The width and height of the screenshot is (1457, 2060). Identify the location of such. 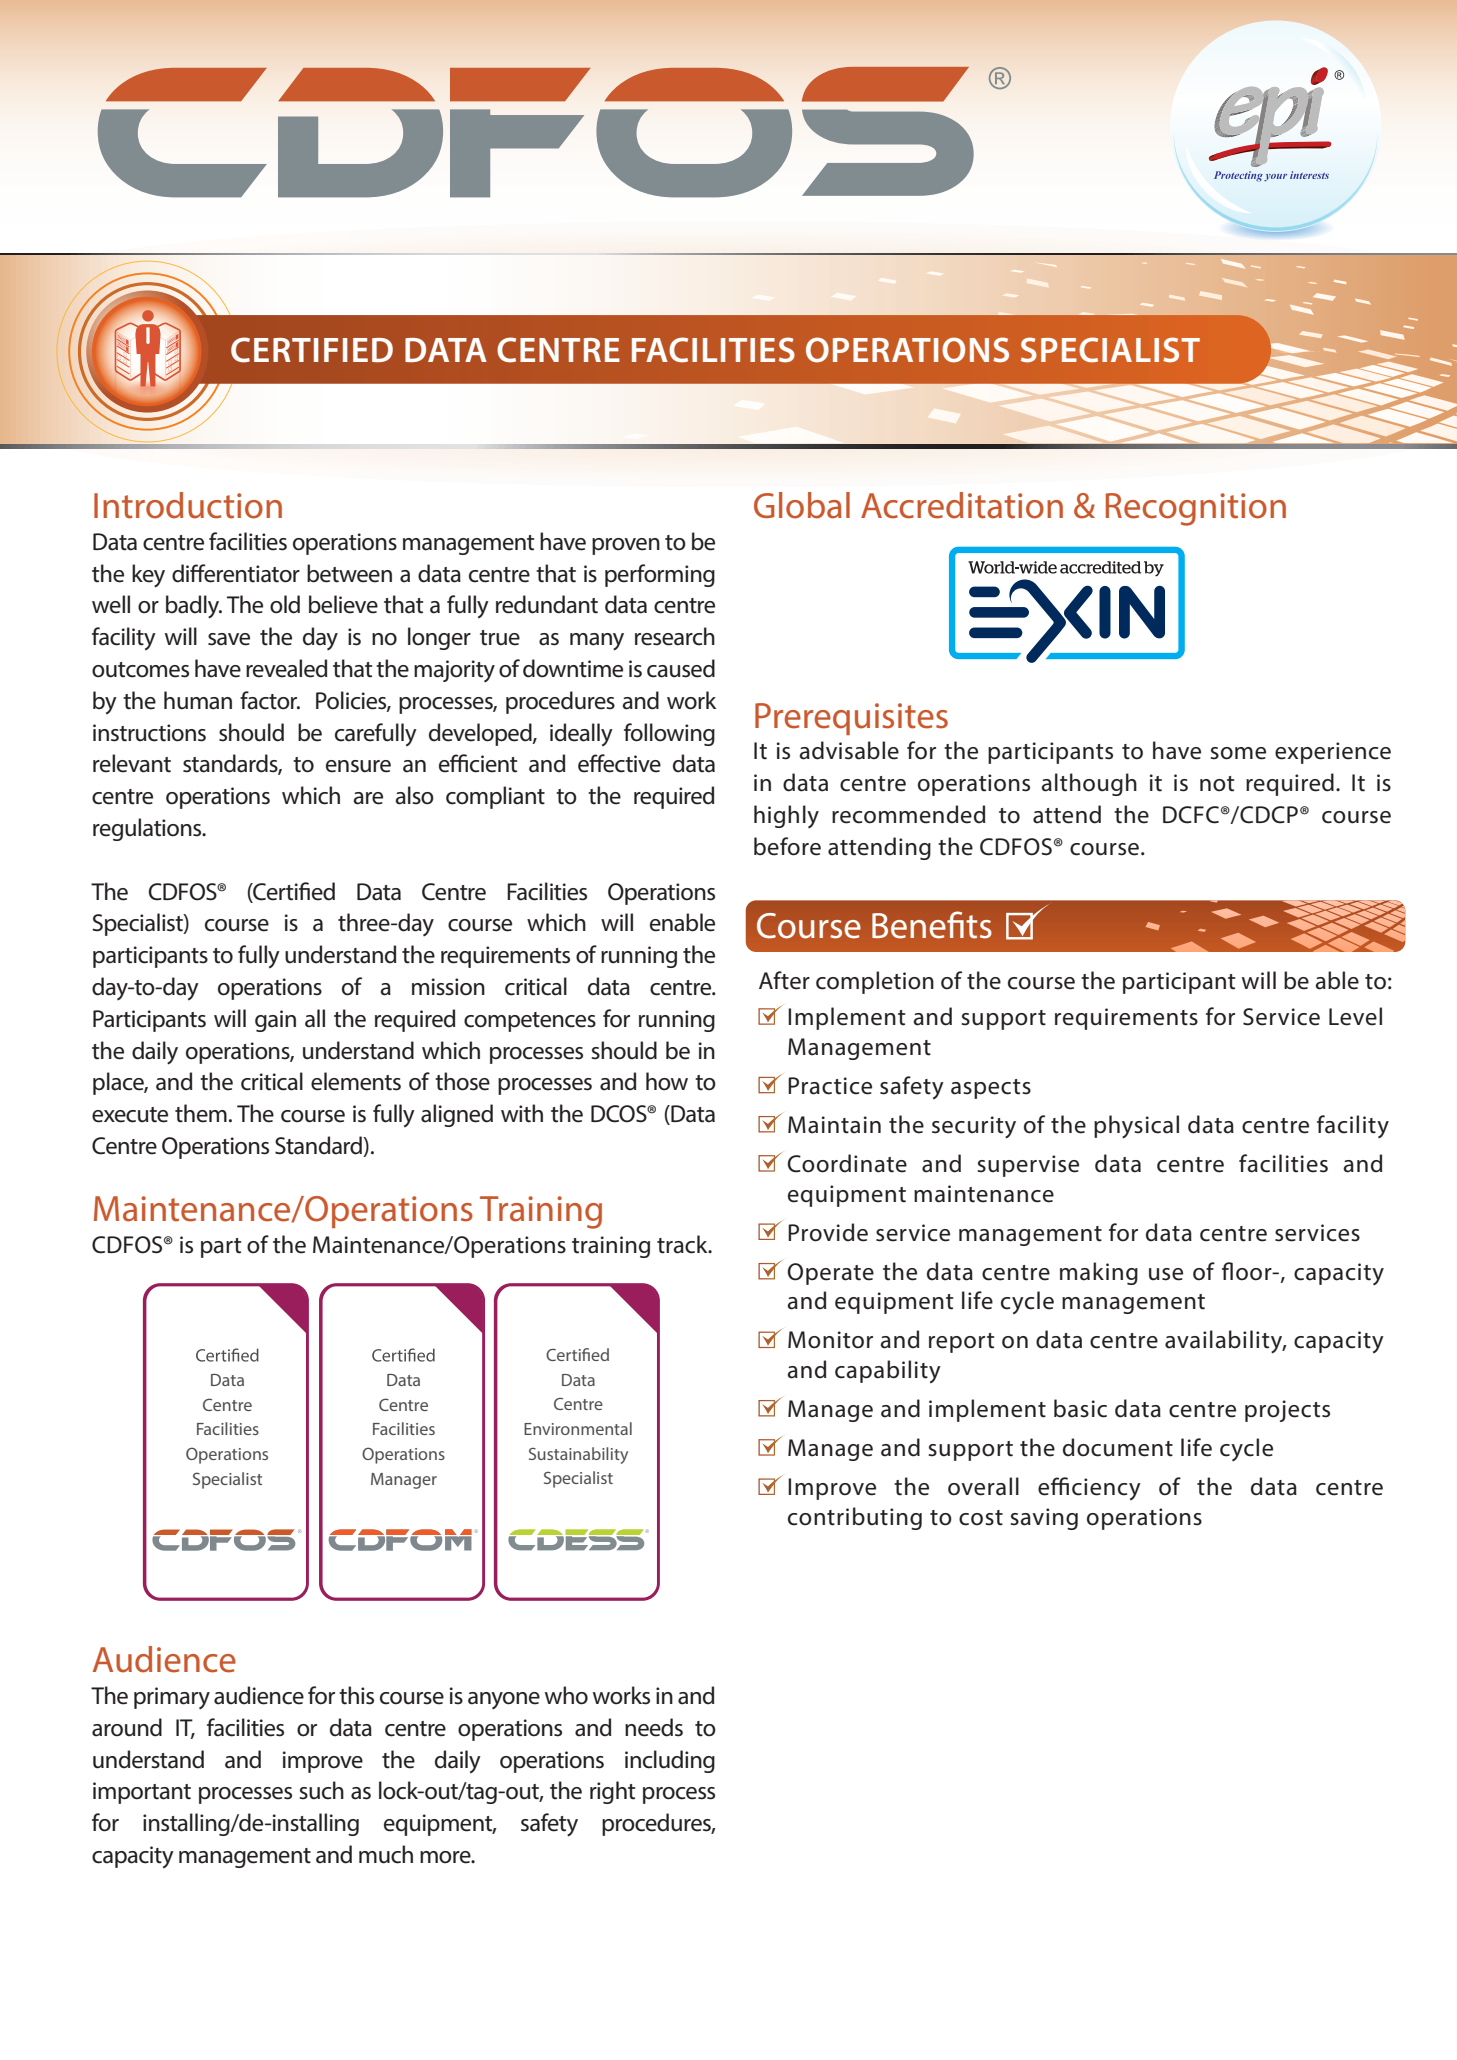
(321, 1790).
